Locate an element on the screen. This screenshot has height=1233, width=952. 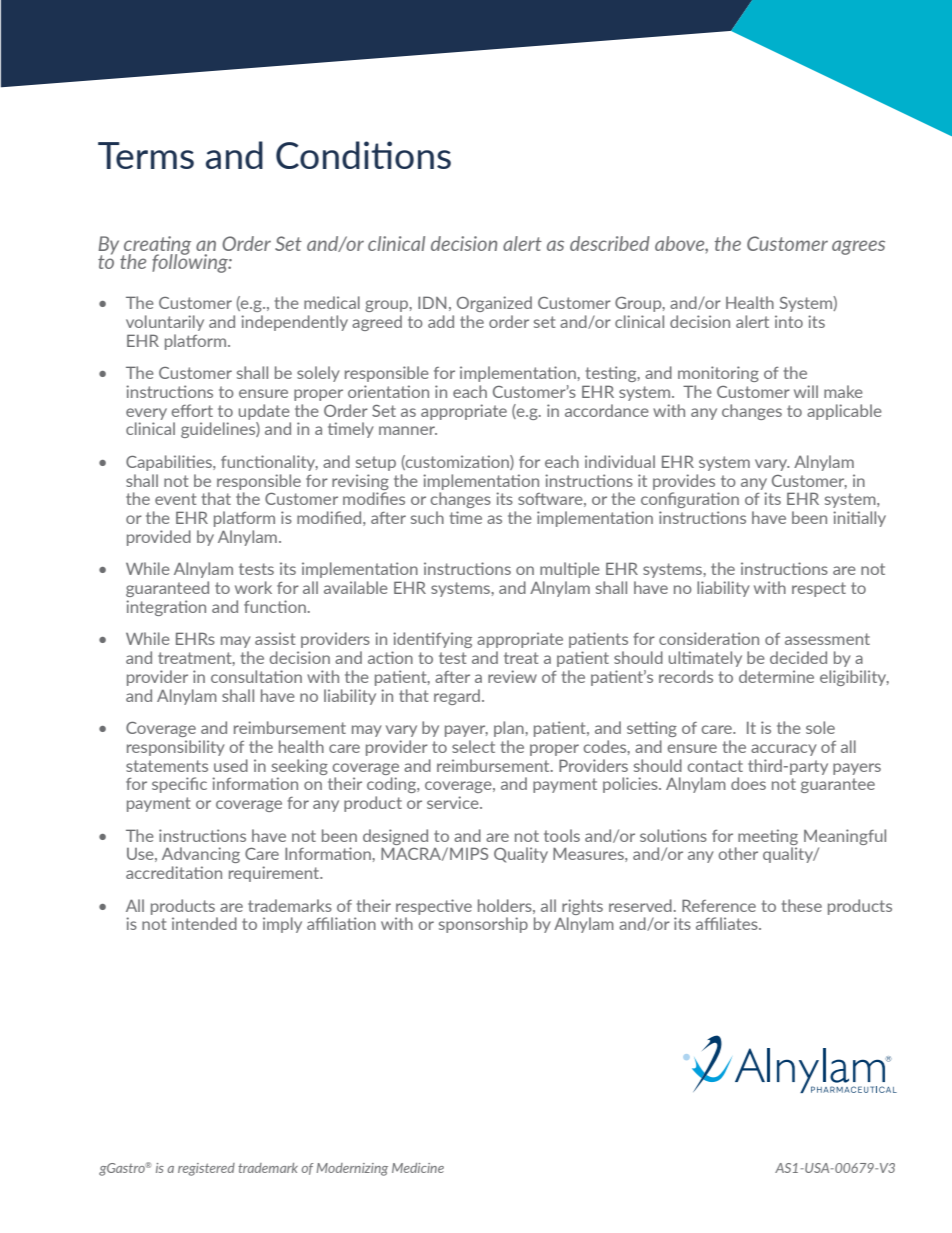
will is located at coordinates (806, 391).
